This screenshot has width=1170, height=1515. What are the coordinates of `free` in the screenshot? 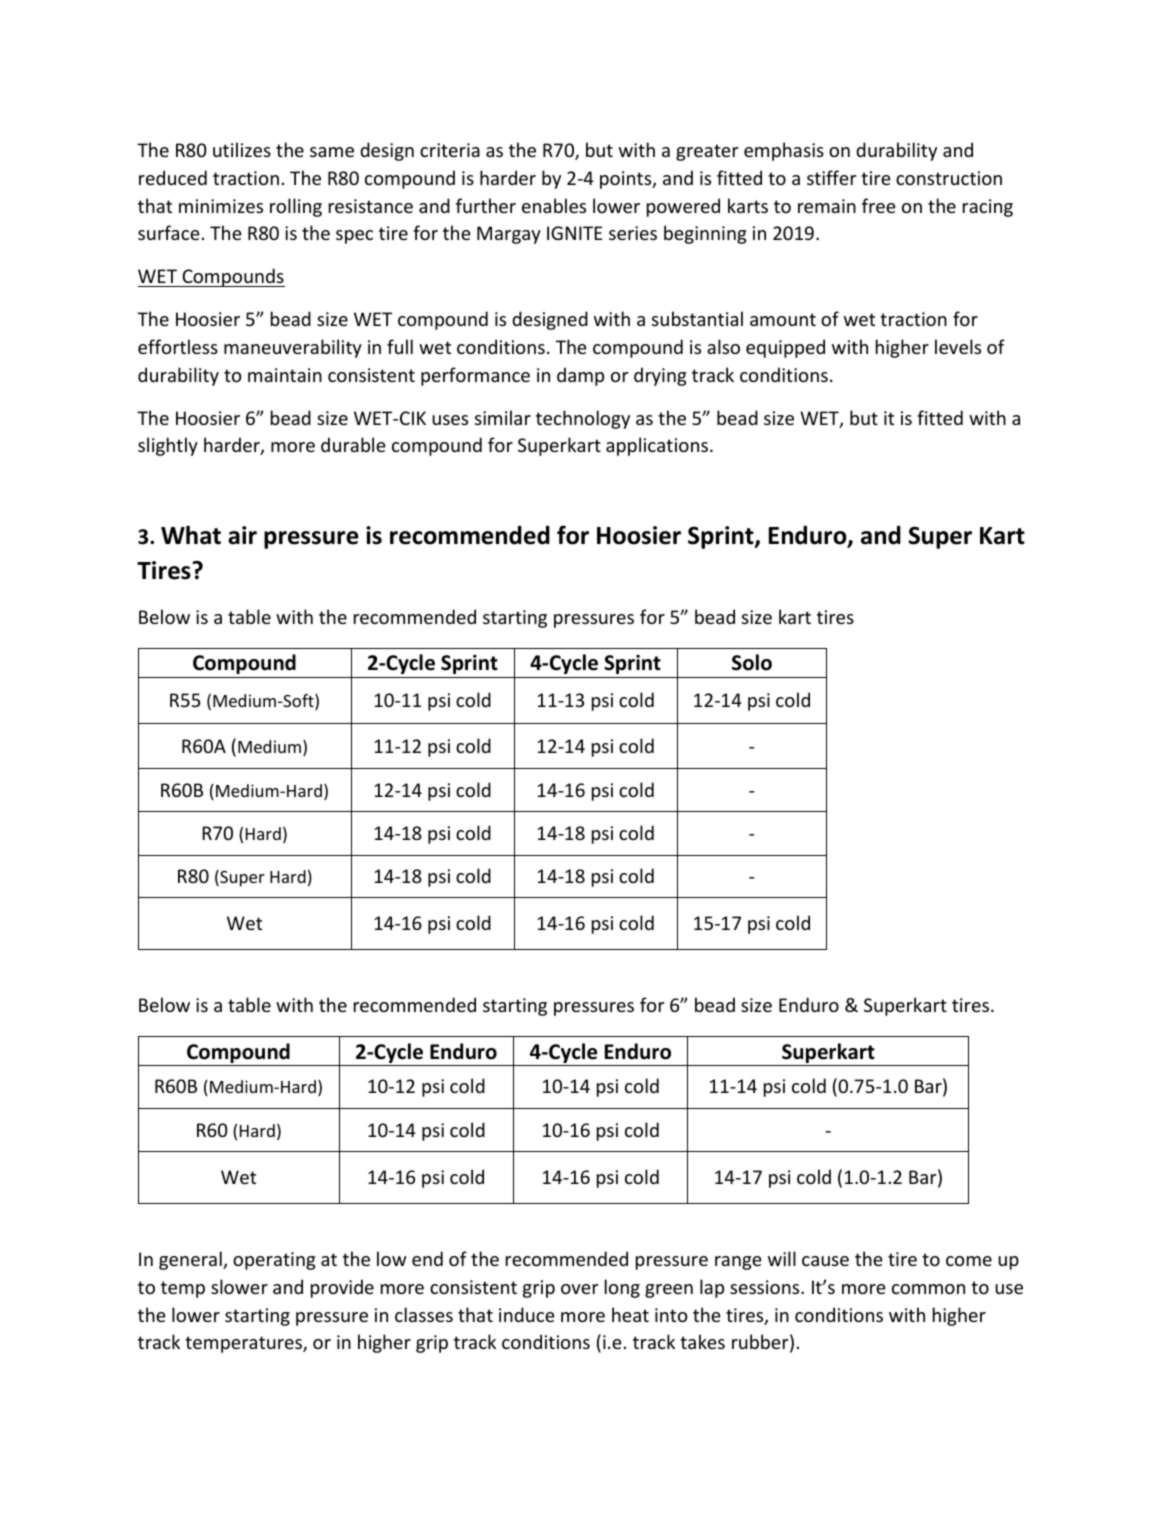 It's located at (879, 205).
